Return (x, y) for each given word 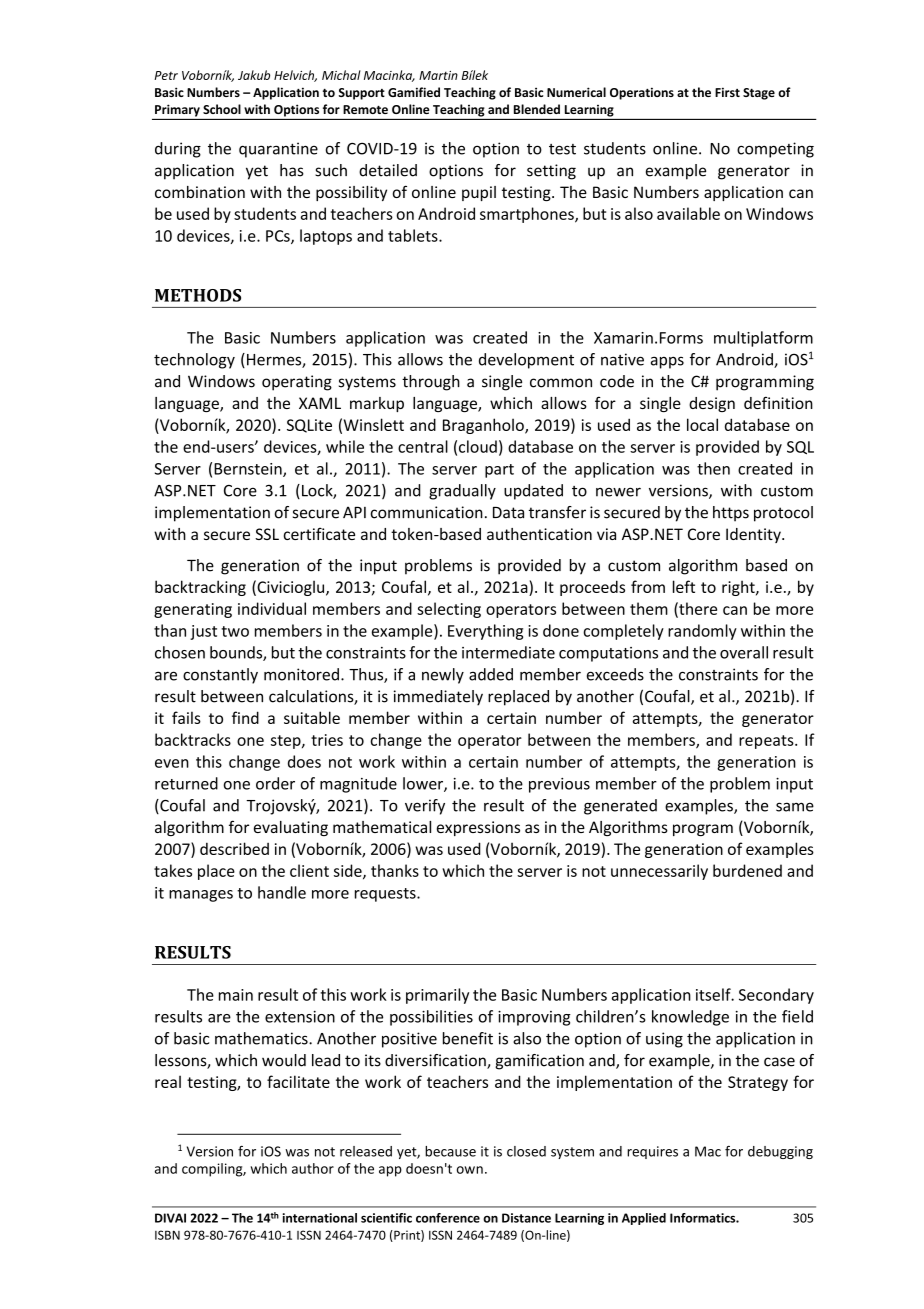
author (313, 1168)
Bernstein (249, 470)
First (727, 92)
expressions (478, 828)
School (222, 109)
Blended (537, 109)
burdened (747, 870)
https (731, 514)
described (234, 848)
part (499, 471)
